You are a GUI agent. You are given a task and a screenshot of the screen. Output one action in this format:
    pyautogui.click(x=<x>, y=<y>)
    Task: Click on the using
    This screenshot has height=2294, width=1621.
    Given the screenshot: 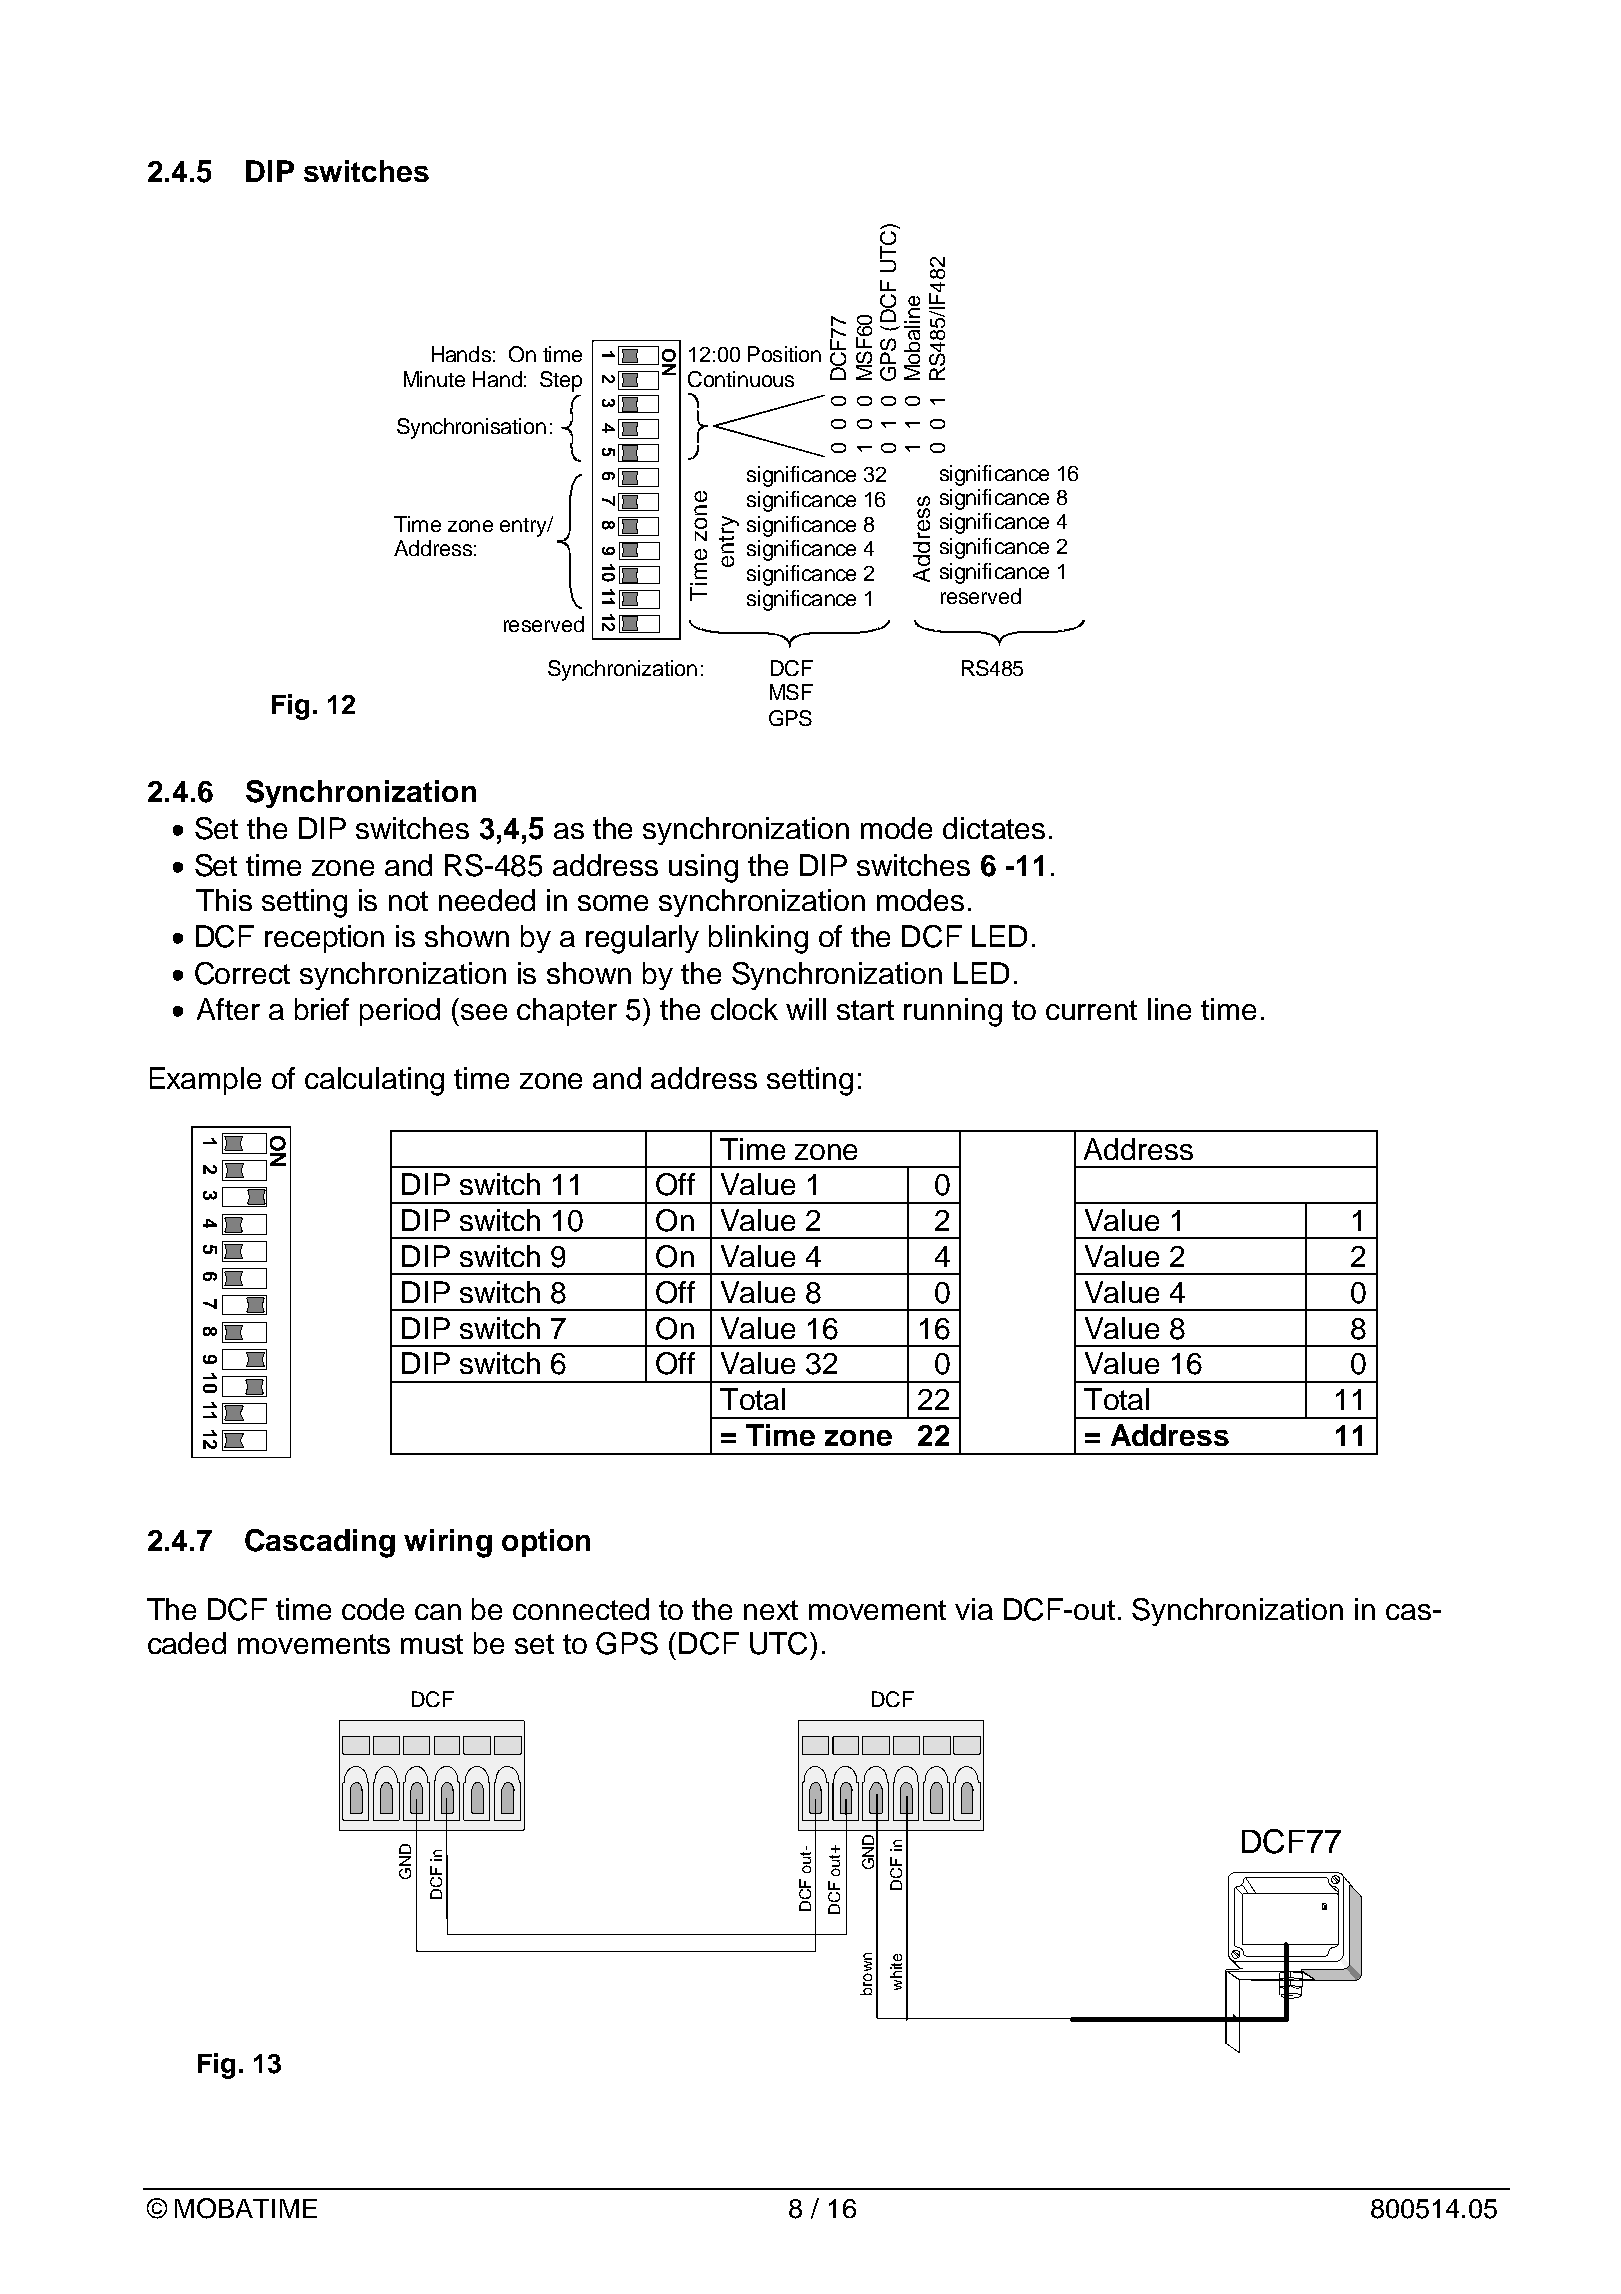 What is the action you would take?
    pyautogui.click(x=703, y=868)
